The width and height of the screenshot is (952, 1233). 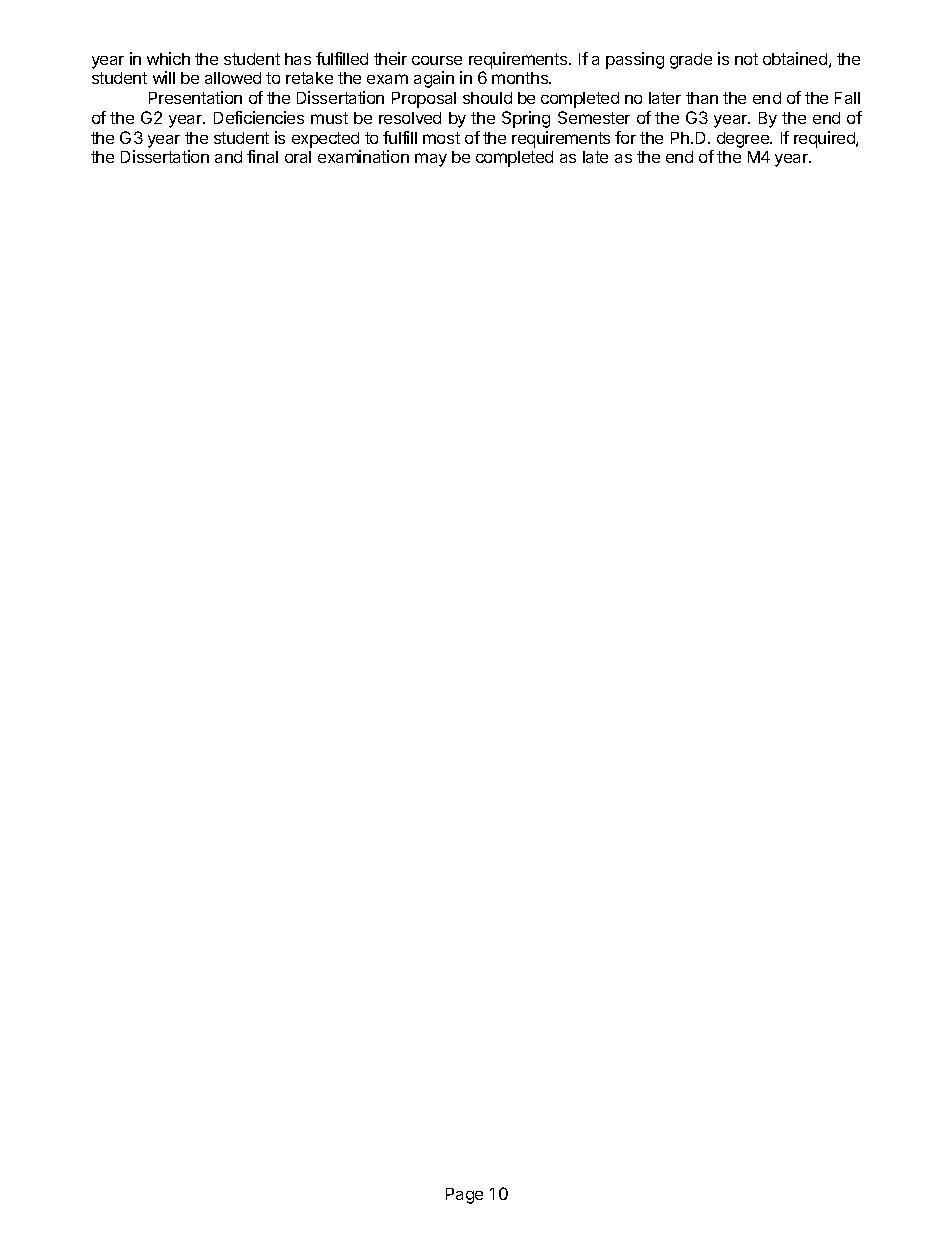 I want to click on not, so click(x=746, y=59).
